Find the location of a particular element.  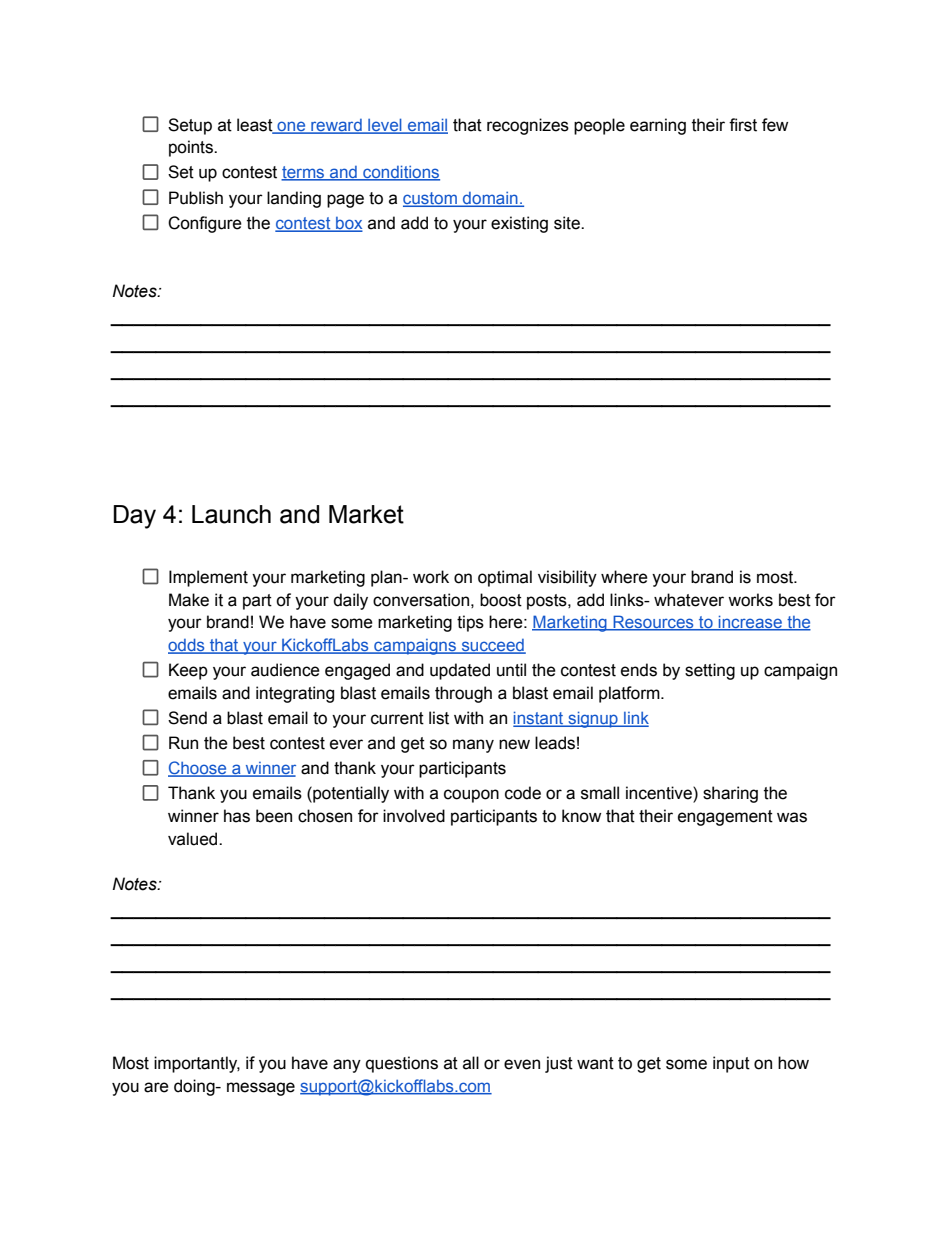

sharing is located at coordinates (730, 794).
